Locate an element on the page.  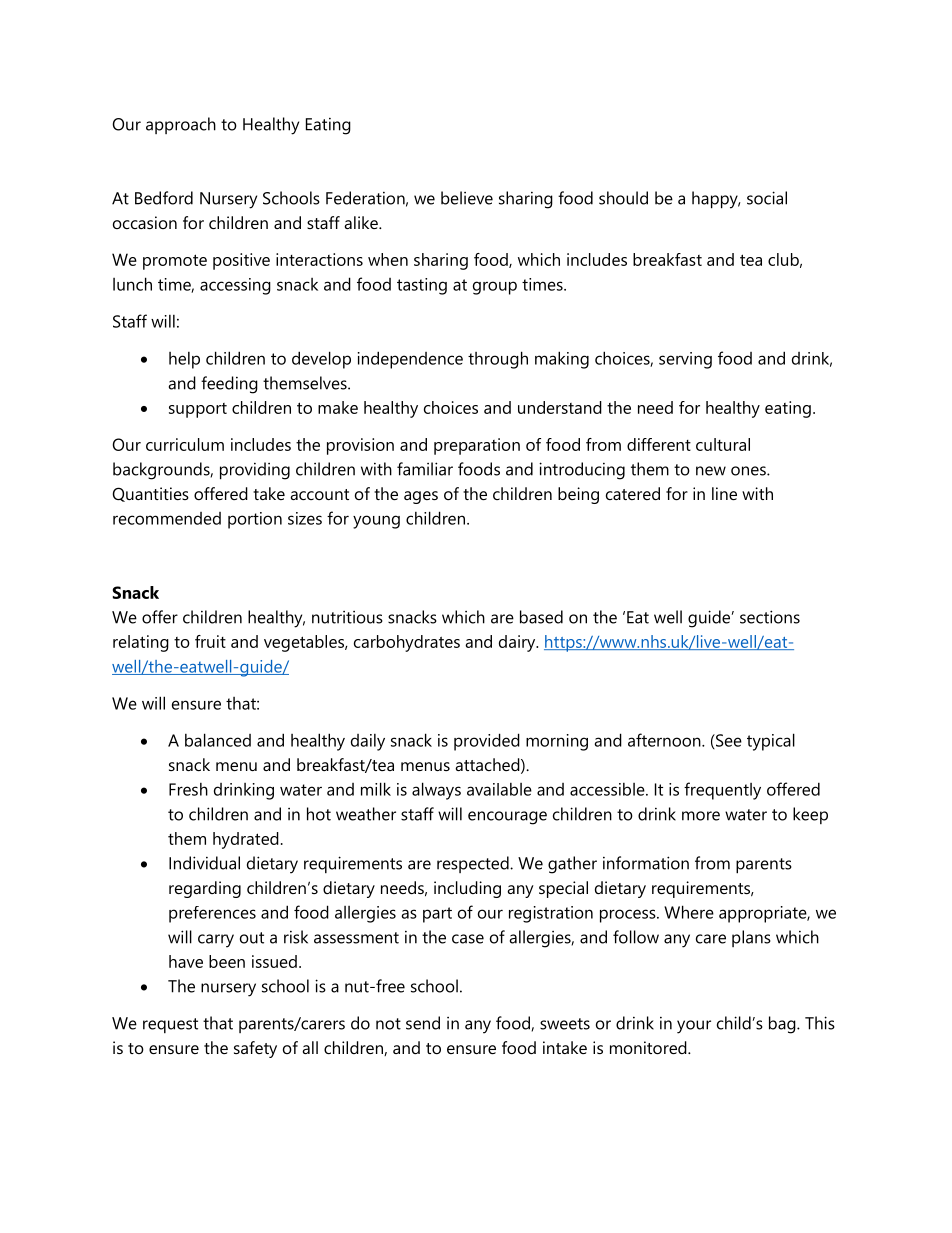
send is located at coordinates (423, 1023).
